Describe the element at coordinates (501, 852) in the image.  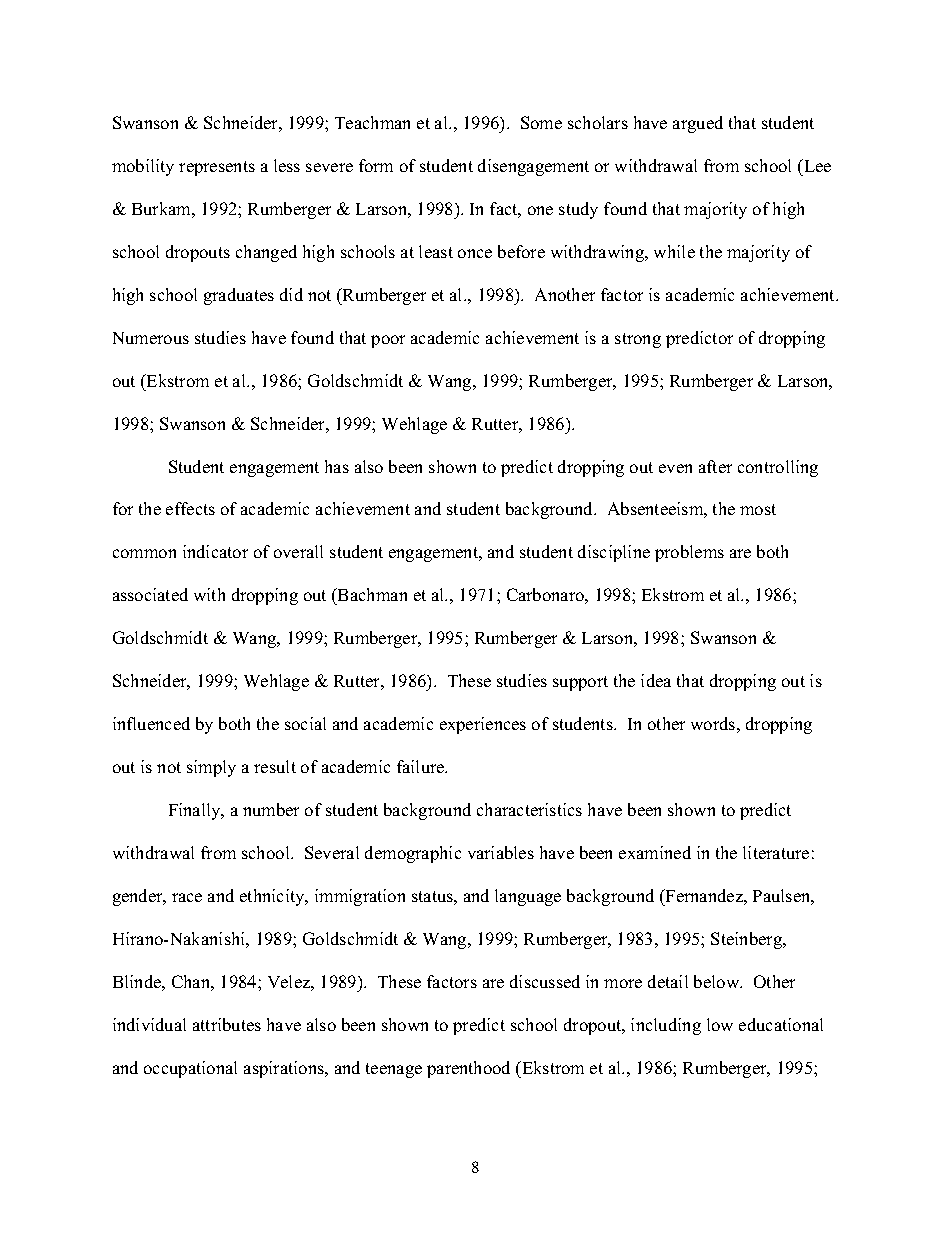
I see `variables` at that location.
